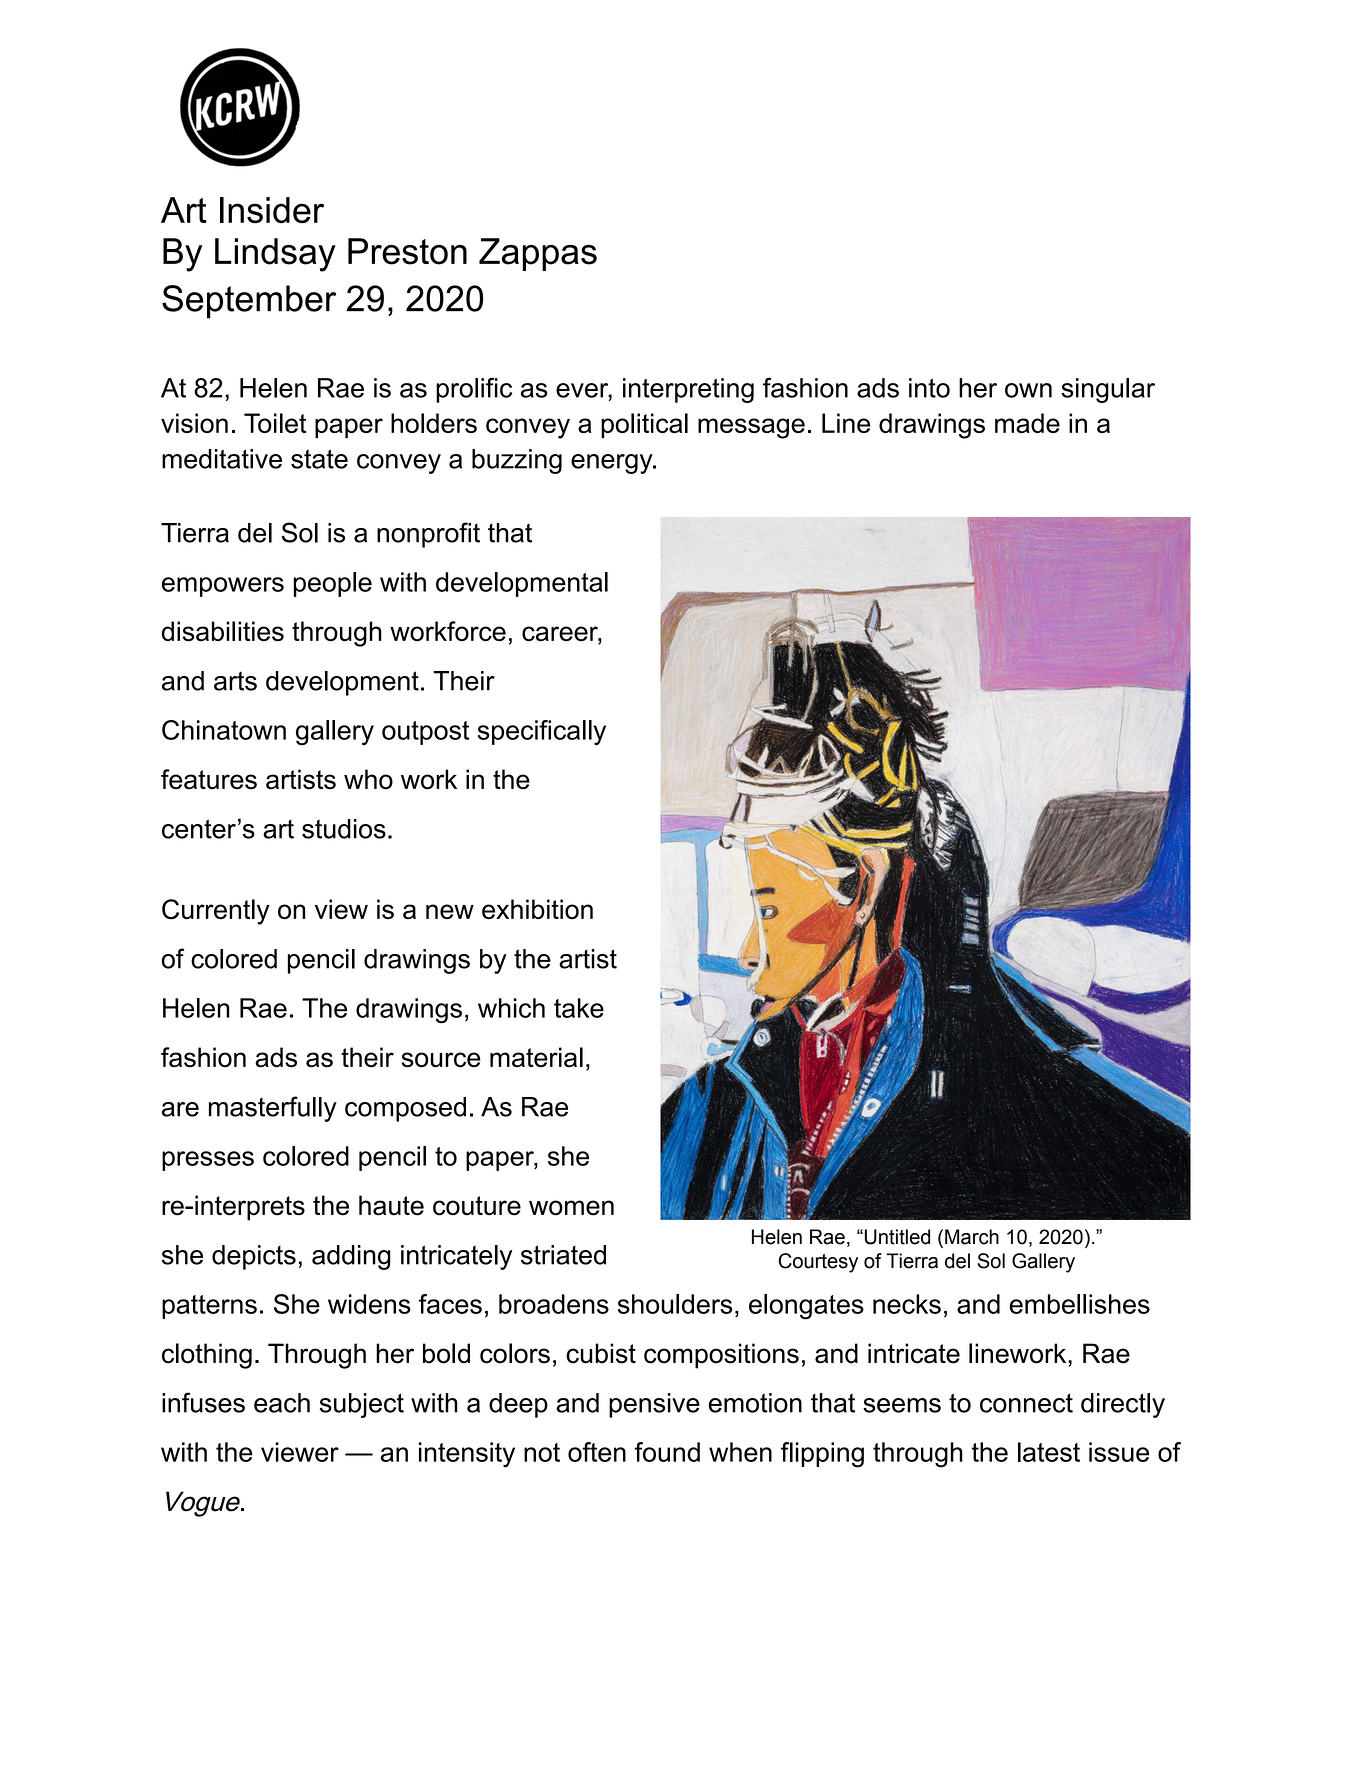 Image resolution: width=1368 pixels, height=1770 pixels. What do you see at coordinates (571, 1208) in the screenshot?
I see `women` at bounding box center [571, 1208].
